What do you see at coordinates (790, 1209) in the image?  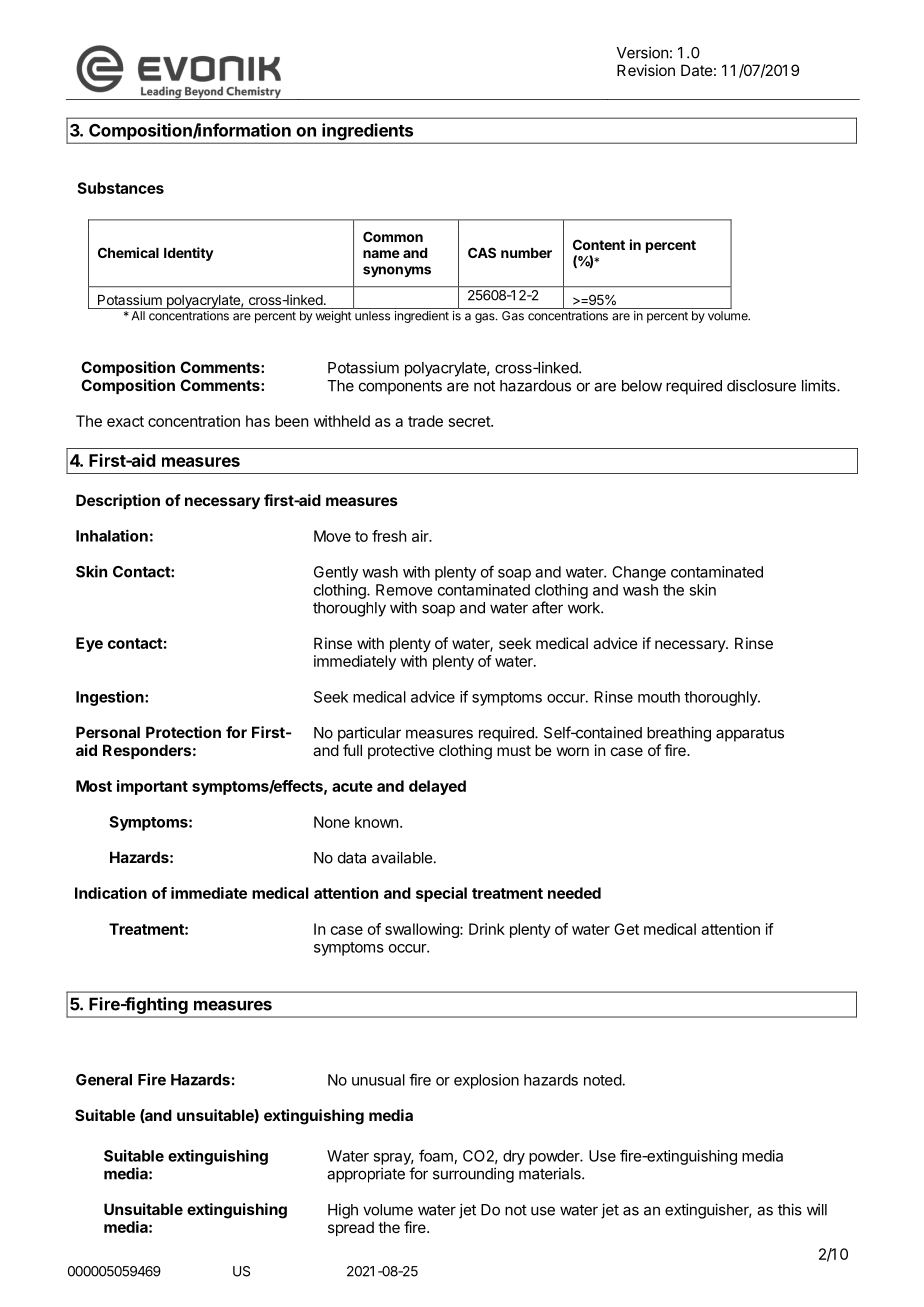 I see `this` at bounding box center [790, 1209].
